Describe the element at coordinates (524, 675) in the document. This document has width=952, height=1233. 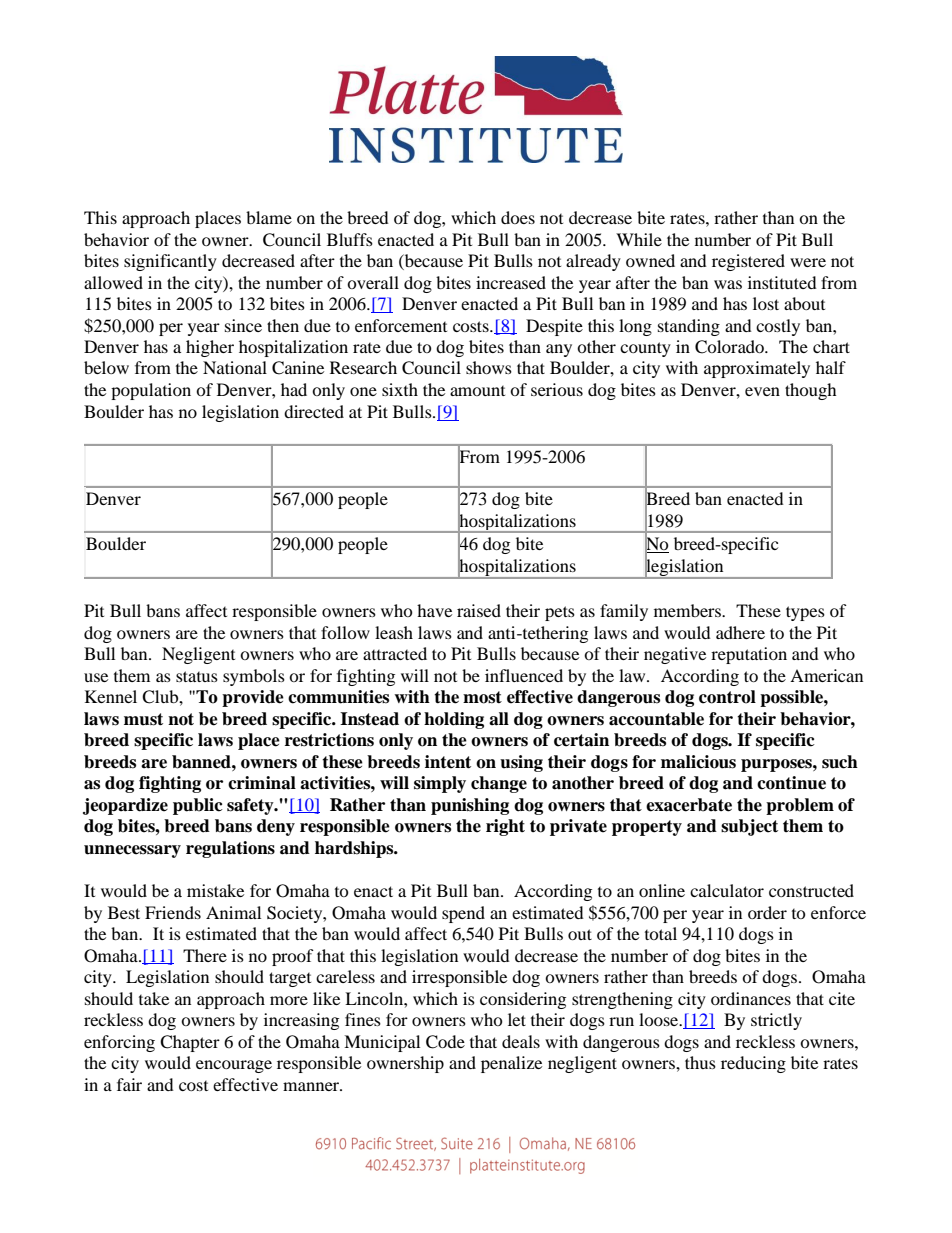
I see `influenced` at that location.
